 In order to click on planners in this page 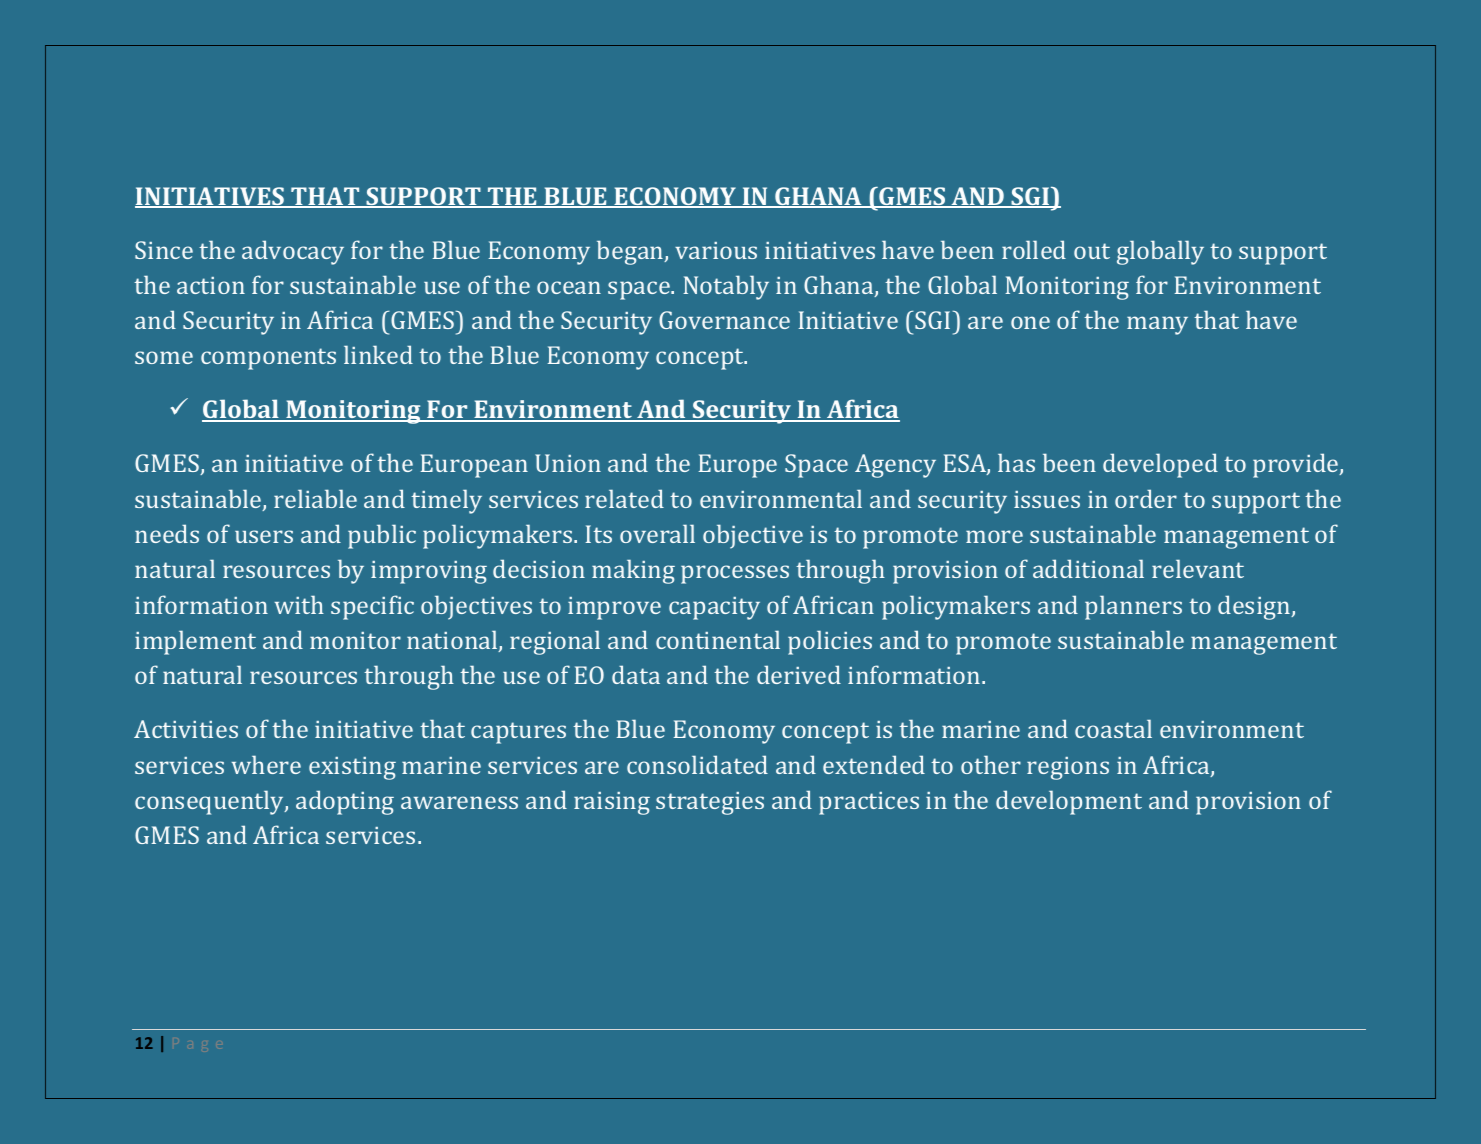, I will do `click(1133, 607)`.
